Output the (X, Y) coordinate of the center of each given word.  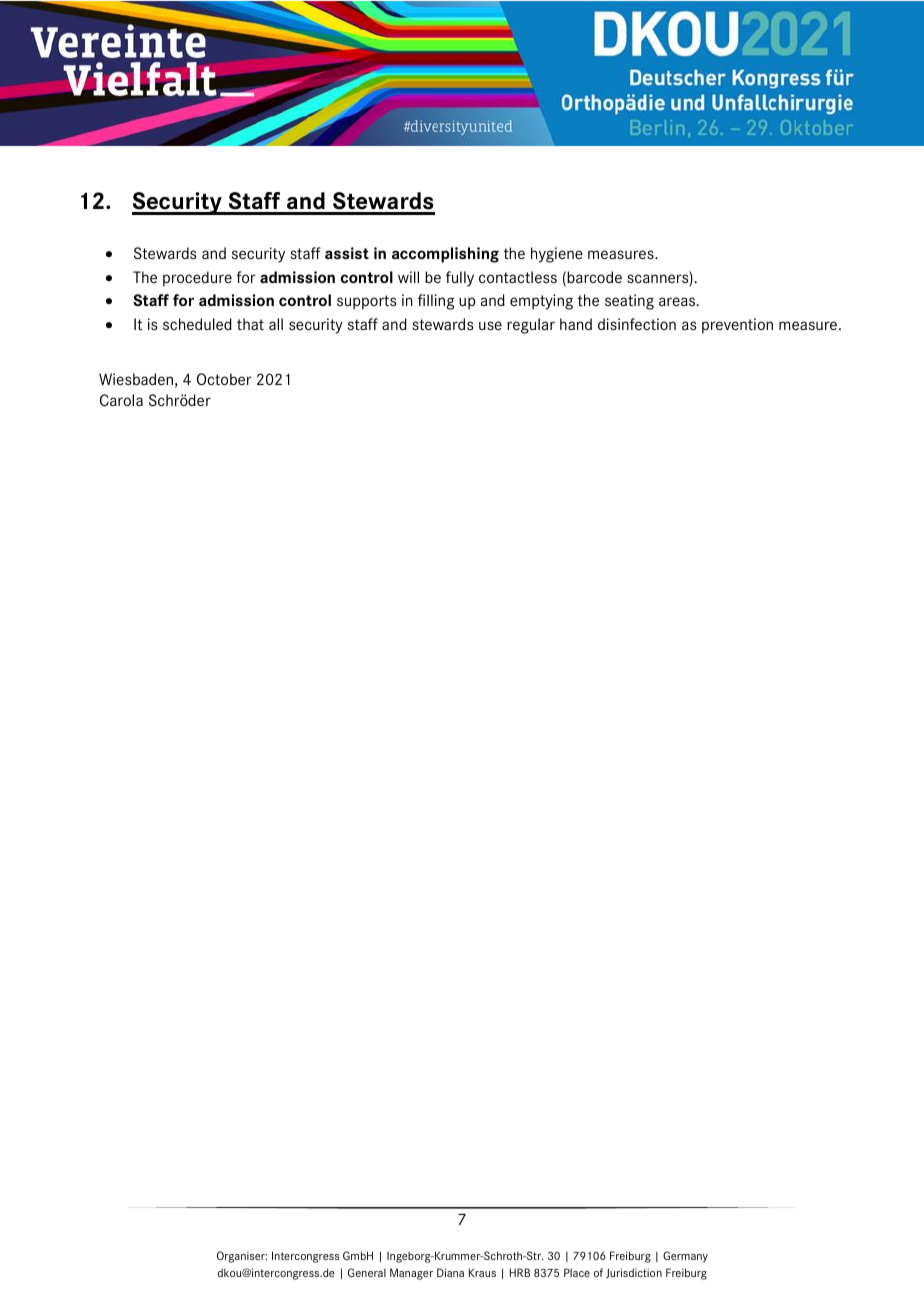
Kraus (482, 1272)
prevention (737, 326)
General (367, 1272)
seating (629, 302)
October (224, 379)
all (276, 324)
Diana (450, 1272)
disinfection (637, 324)
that (250, 324)
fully (460, 279)
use (490, 325)
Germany (685, 1257)
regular (531, 326)
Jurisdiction (634, 1273)
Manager (411, 1274)
